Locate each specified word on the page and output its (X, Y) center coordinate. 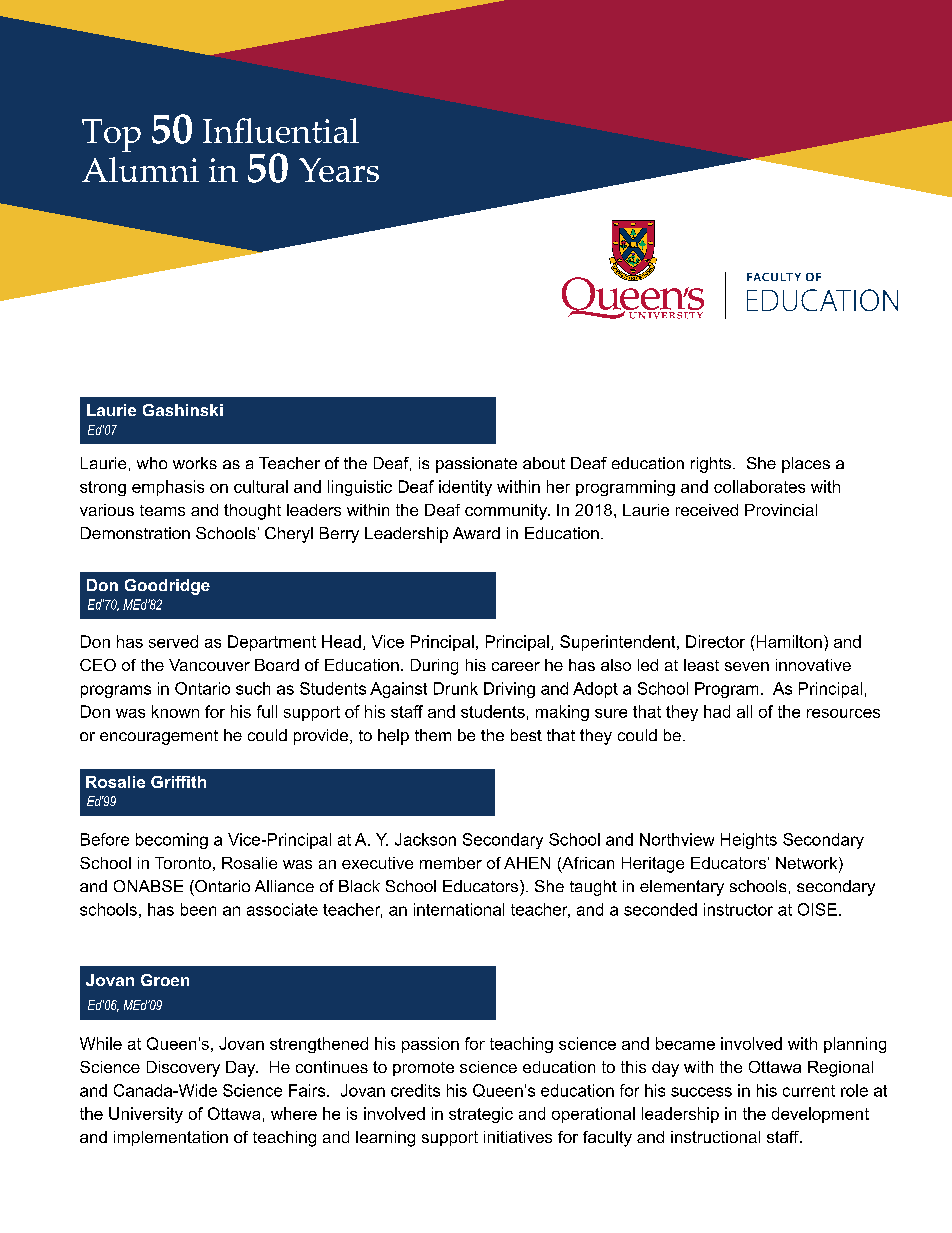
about (544, 463)
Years (339, 170)
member (451, 863)
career (516, 666)
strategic (481, 1115)
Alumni (140, 169)
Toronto (183, 863)
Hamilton (788, 641)
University (146, 1115)
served (173, 641)
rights (711, 465)
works (195, 463)
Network (808, 864)
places (806, 465)
